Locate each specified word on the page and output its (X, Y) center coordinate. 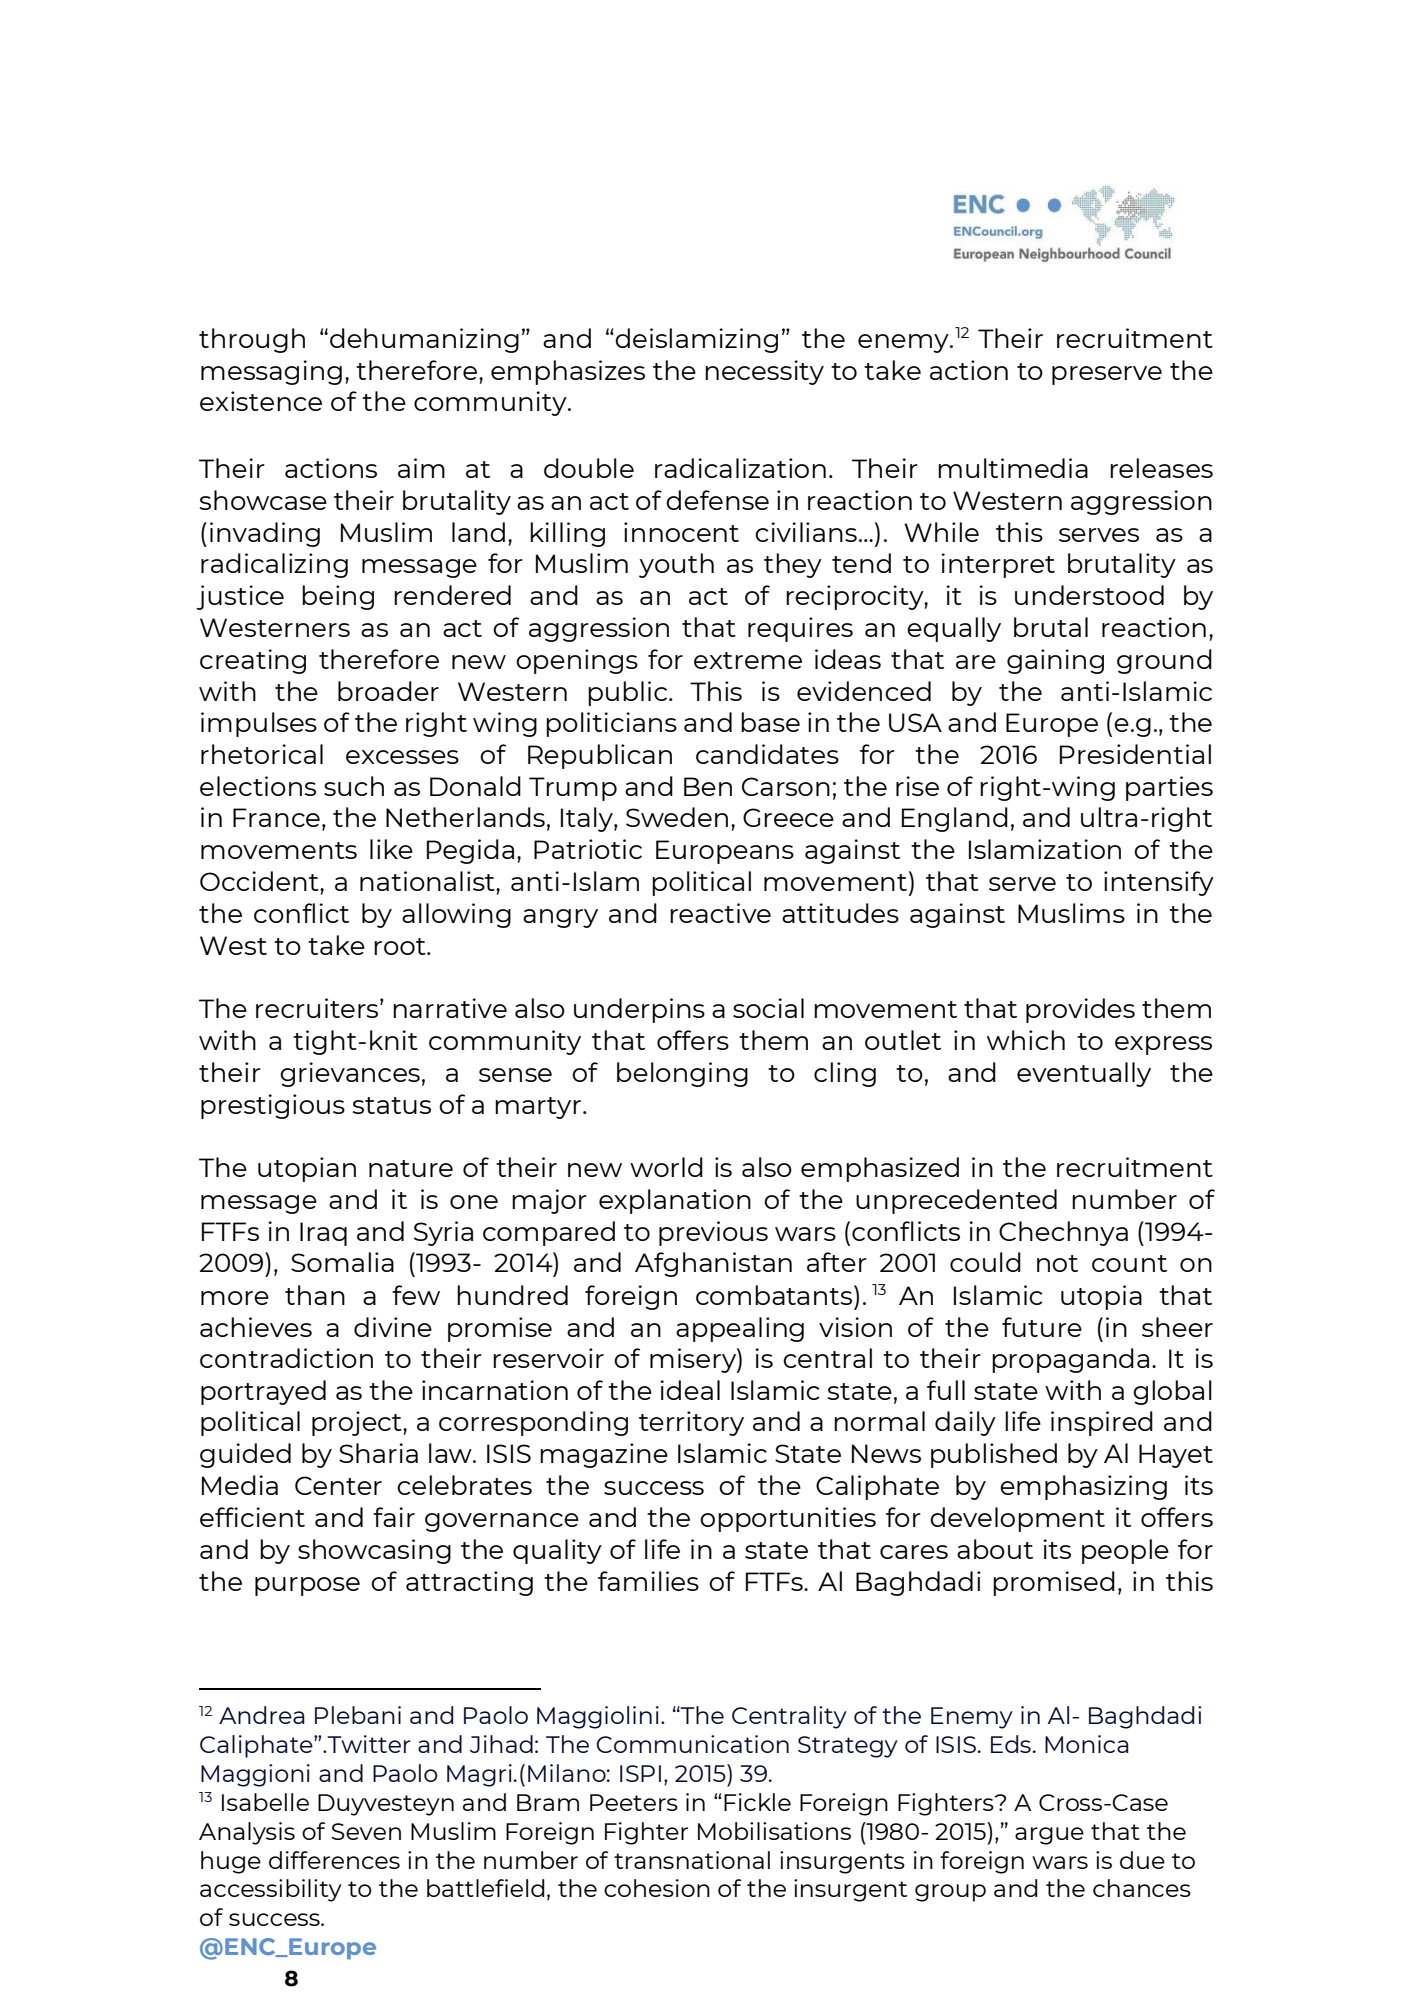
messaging (271, 372)
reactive (720, 913)
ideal (690, 1390)
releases (1161, 468)
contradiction (286, 1358)
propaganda (1070, 1360)
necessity (764, 372)
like (391, 849)
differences (334, 1860)
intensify (1159, 883)
